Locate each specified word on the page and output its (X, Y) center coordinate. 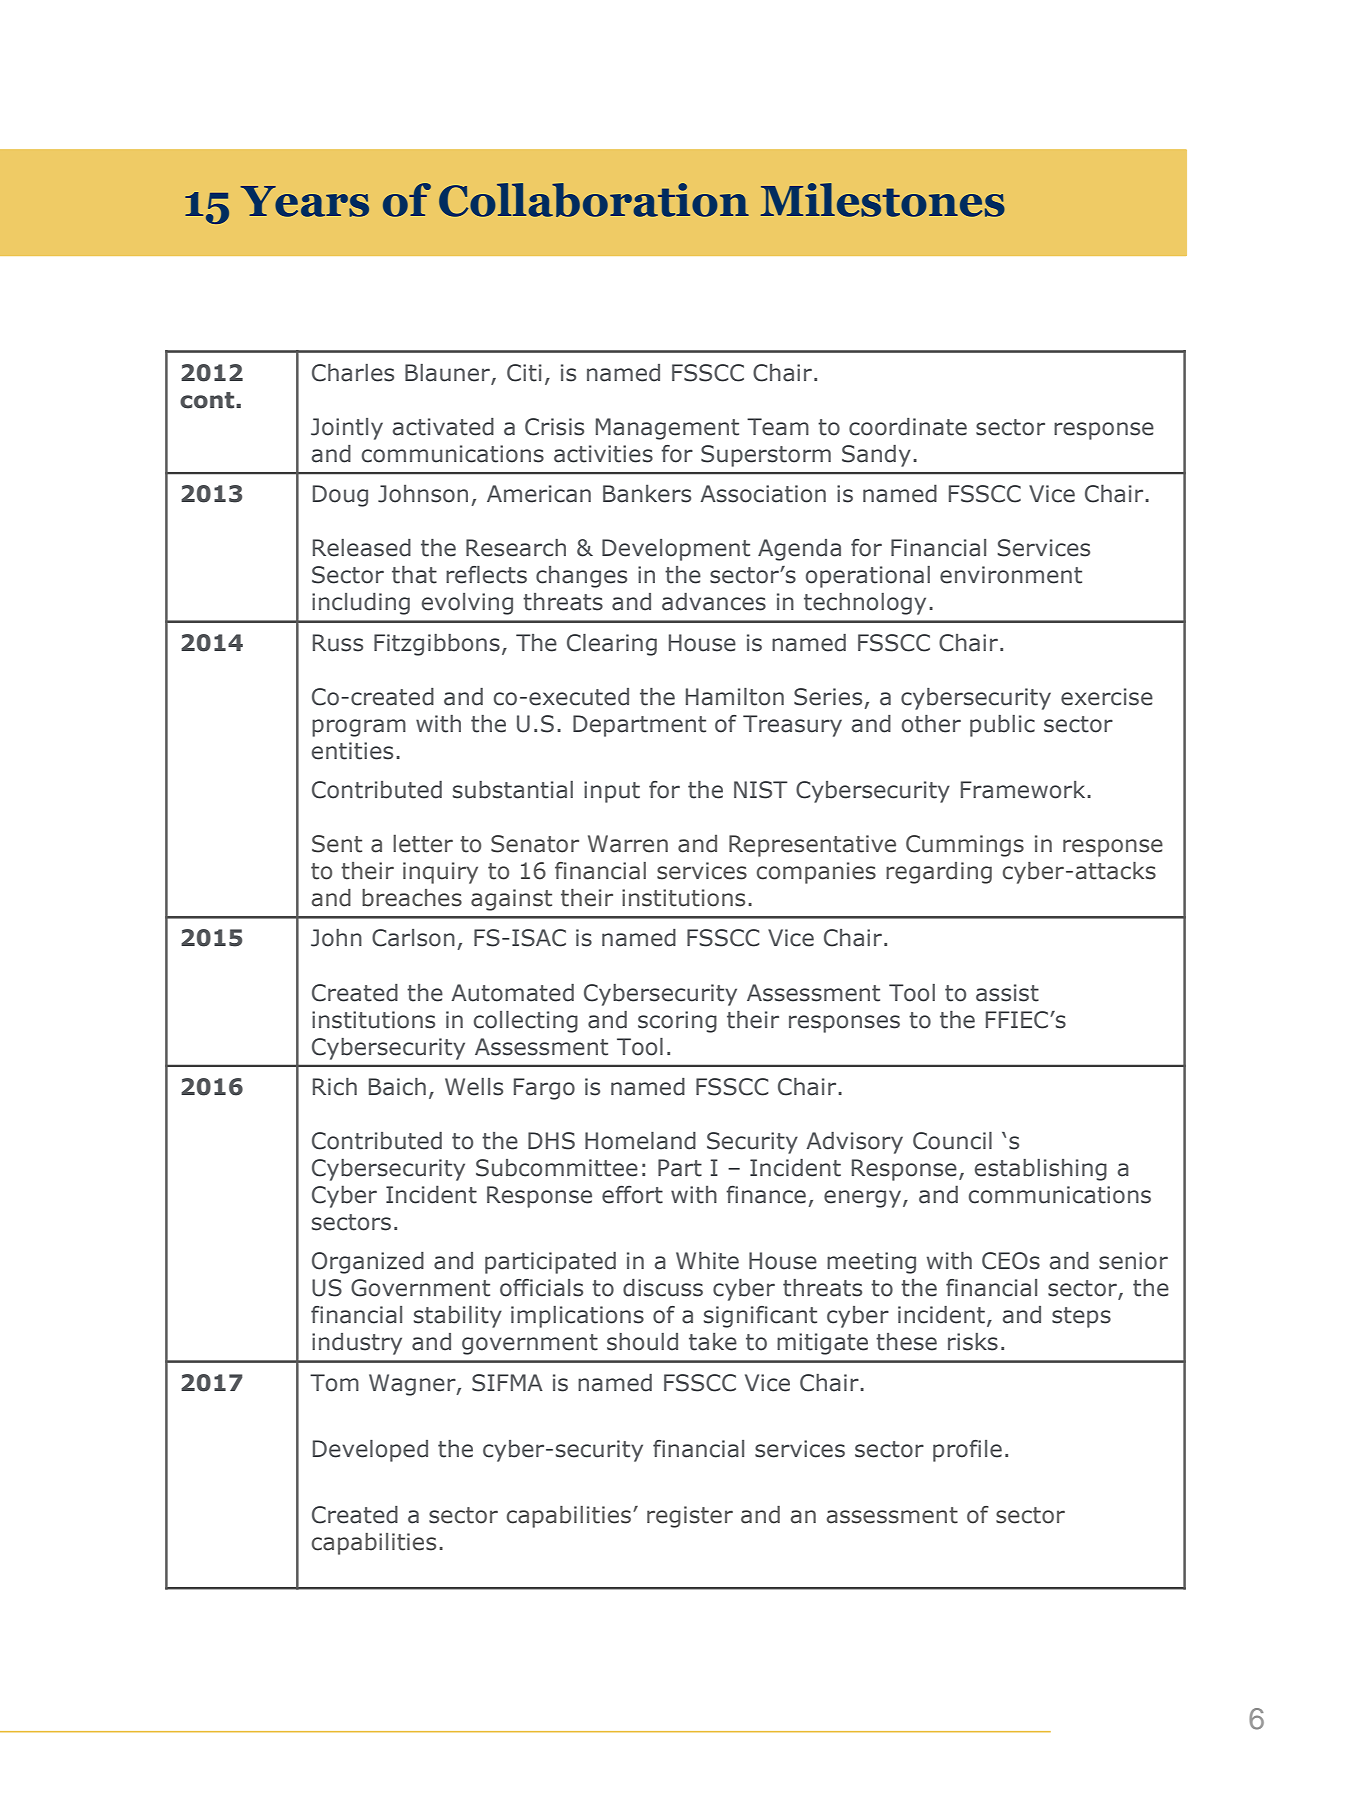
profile (967, 1451)
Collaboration (594, 200)
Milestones (883, 200)
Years (304, 201)
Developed (370, 1451)
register (690, 1517)
